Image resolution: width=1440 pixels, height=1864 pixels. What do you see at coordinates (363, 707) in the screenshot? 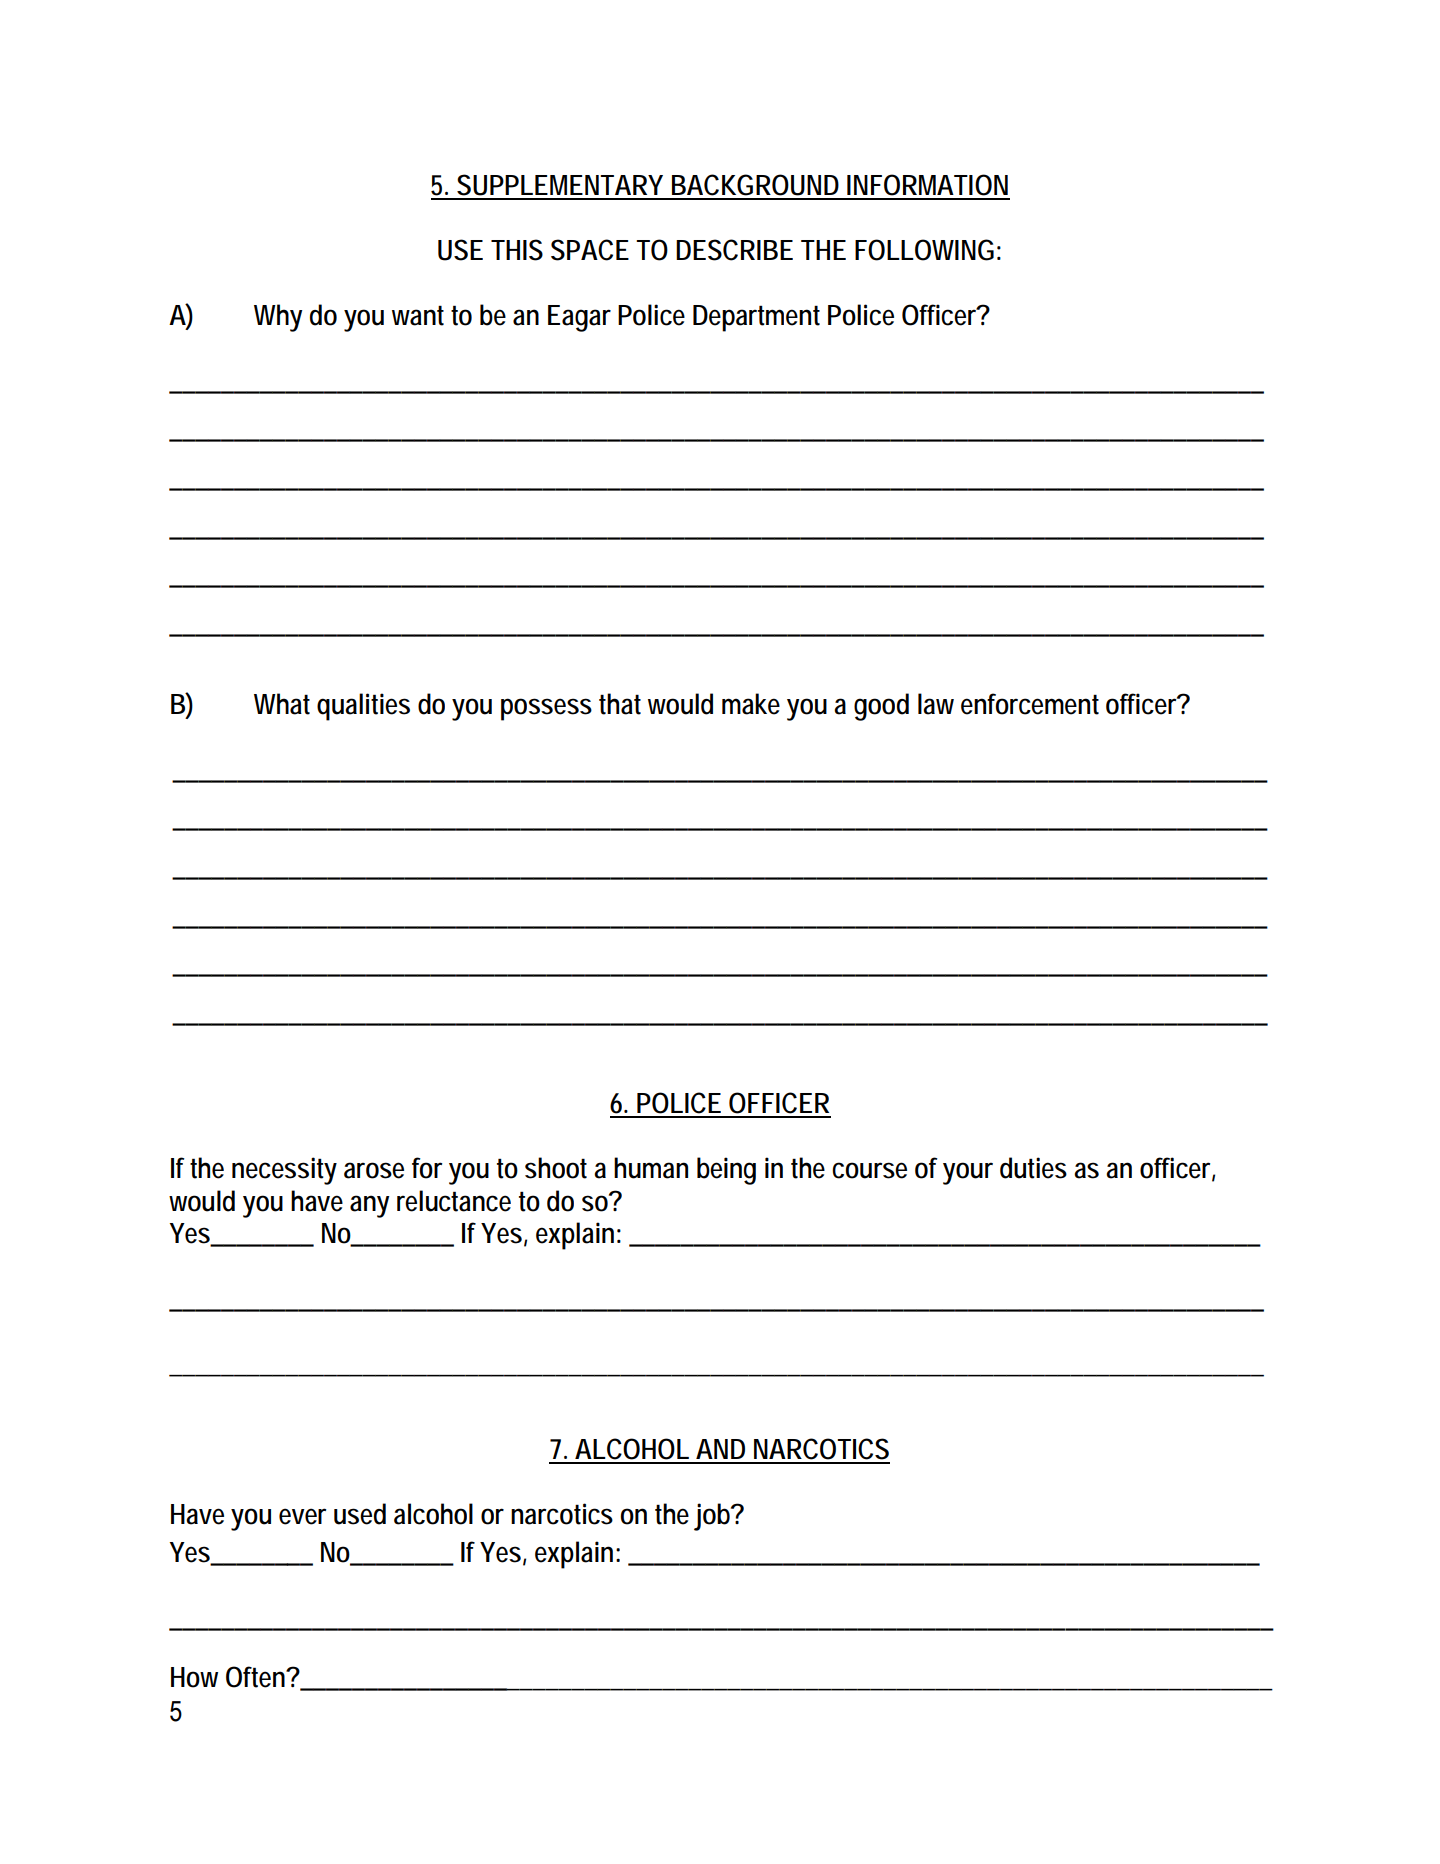
I see `qualities` at bounding box center [363, 707].
